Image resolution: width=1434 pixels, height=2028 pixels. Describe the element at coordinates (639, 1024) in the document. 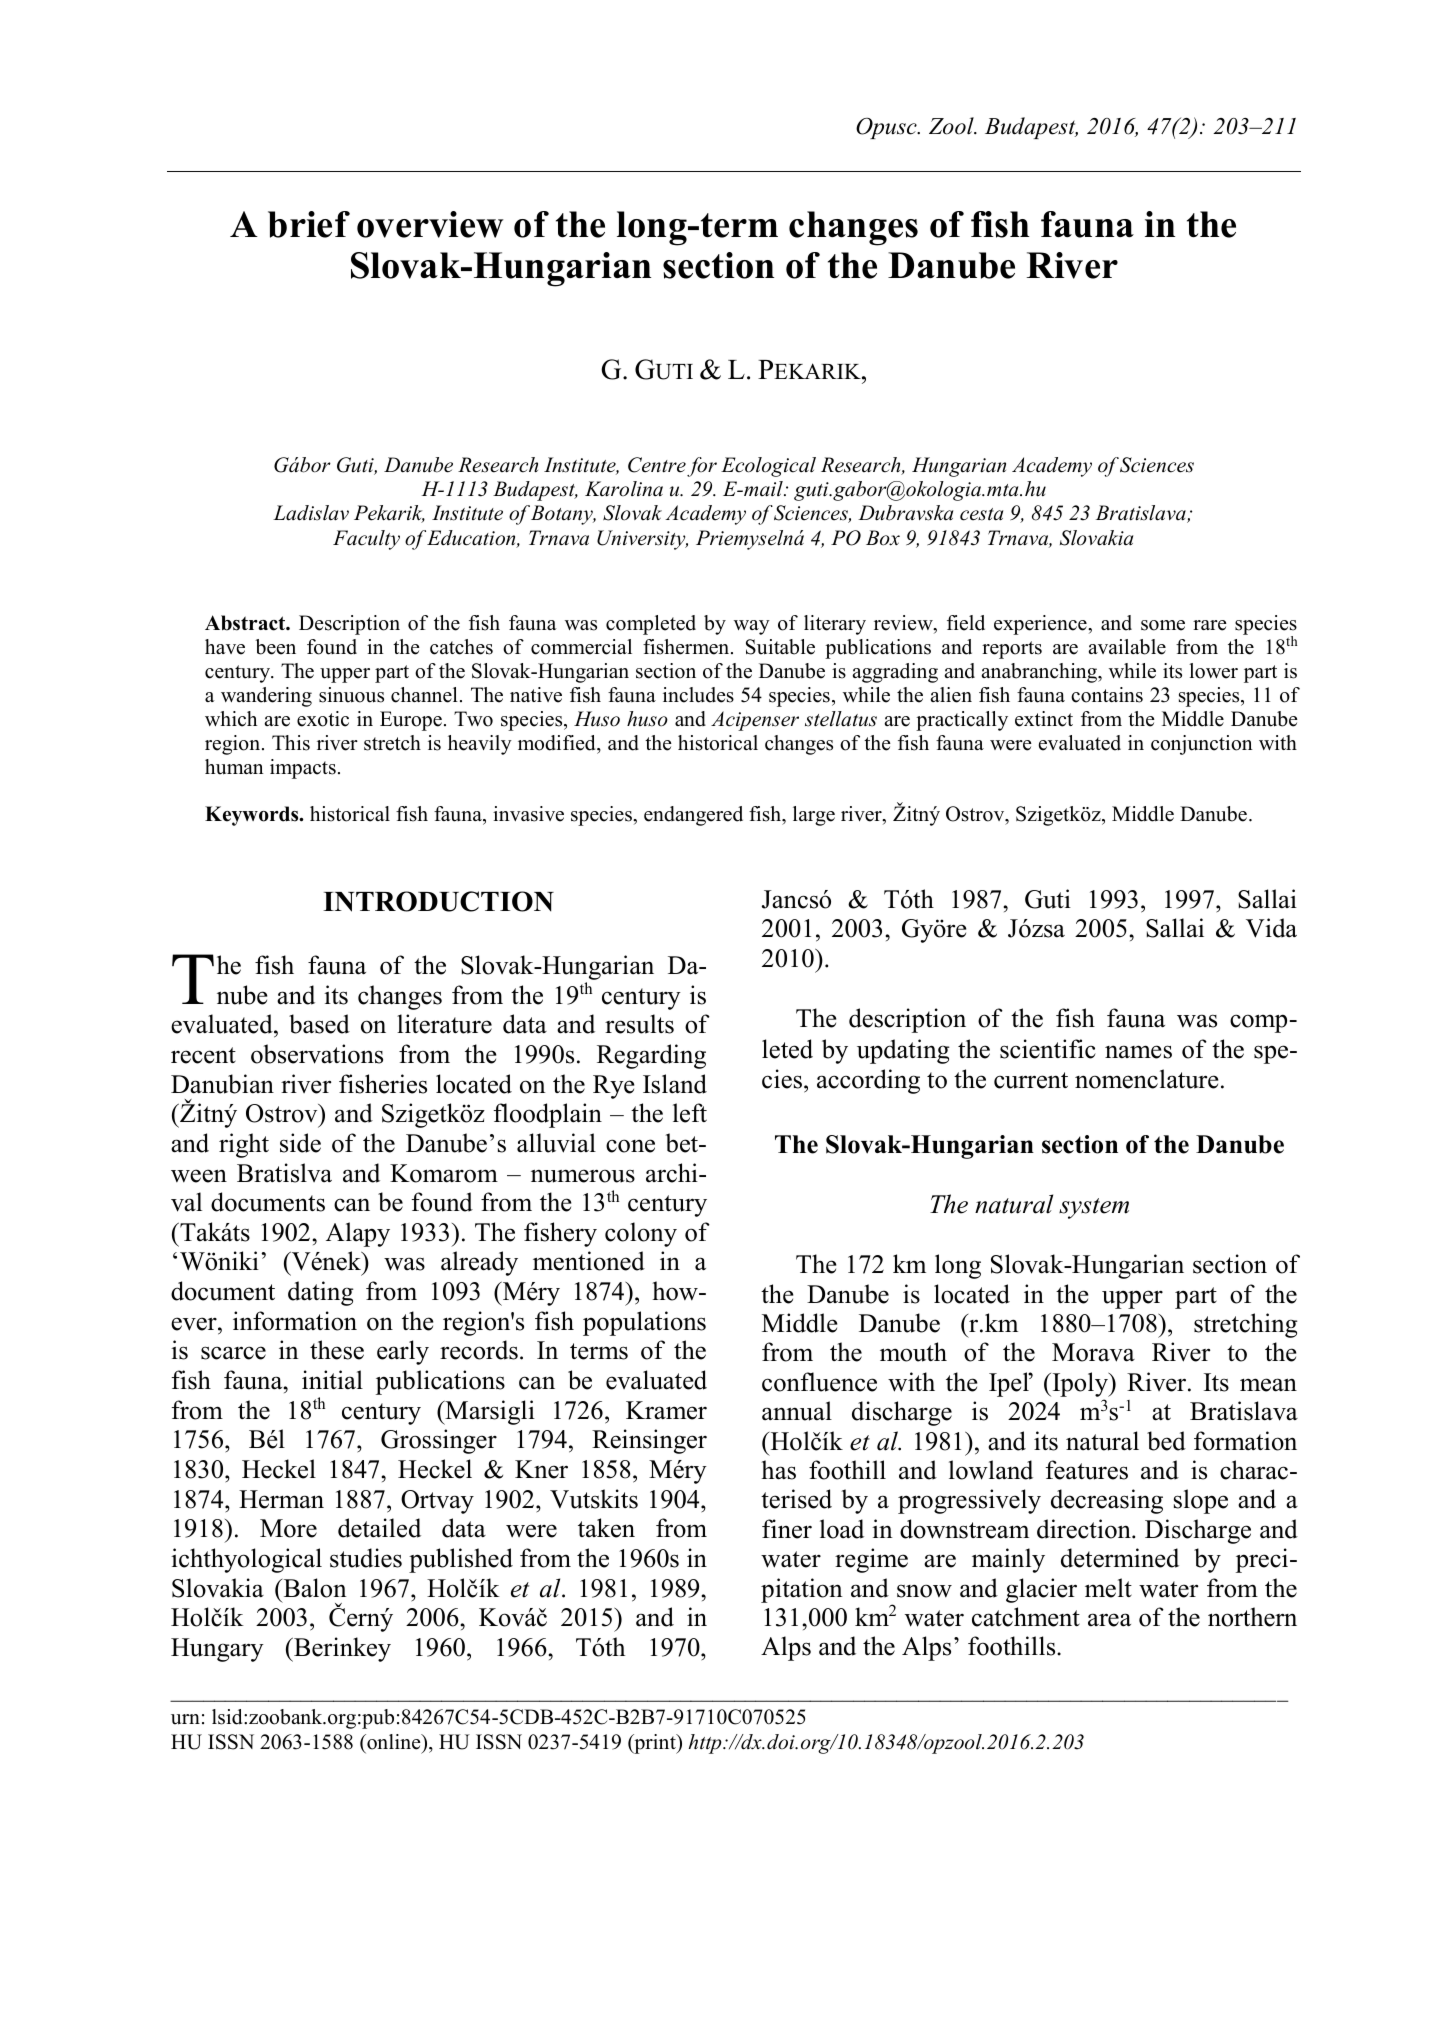

I see `results` at that location.
